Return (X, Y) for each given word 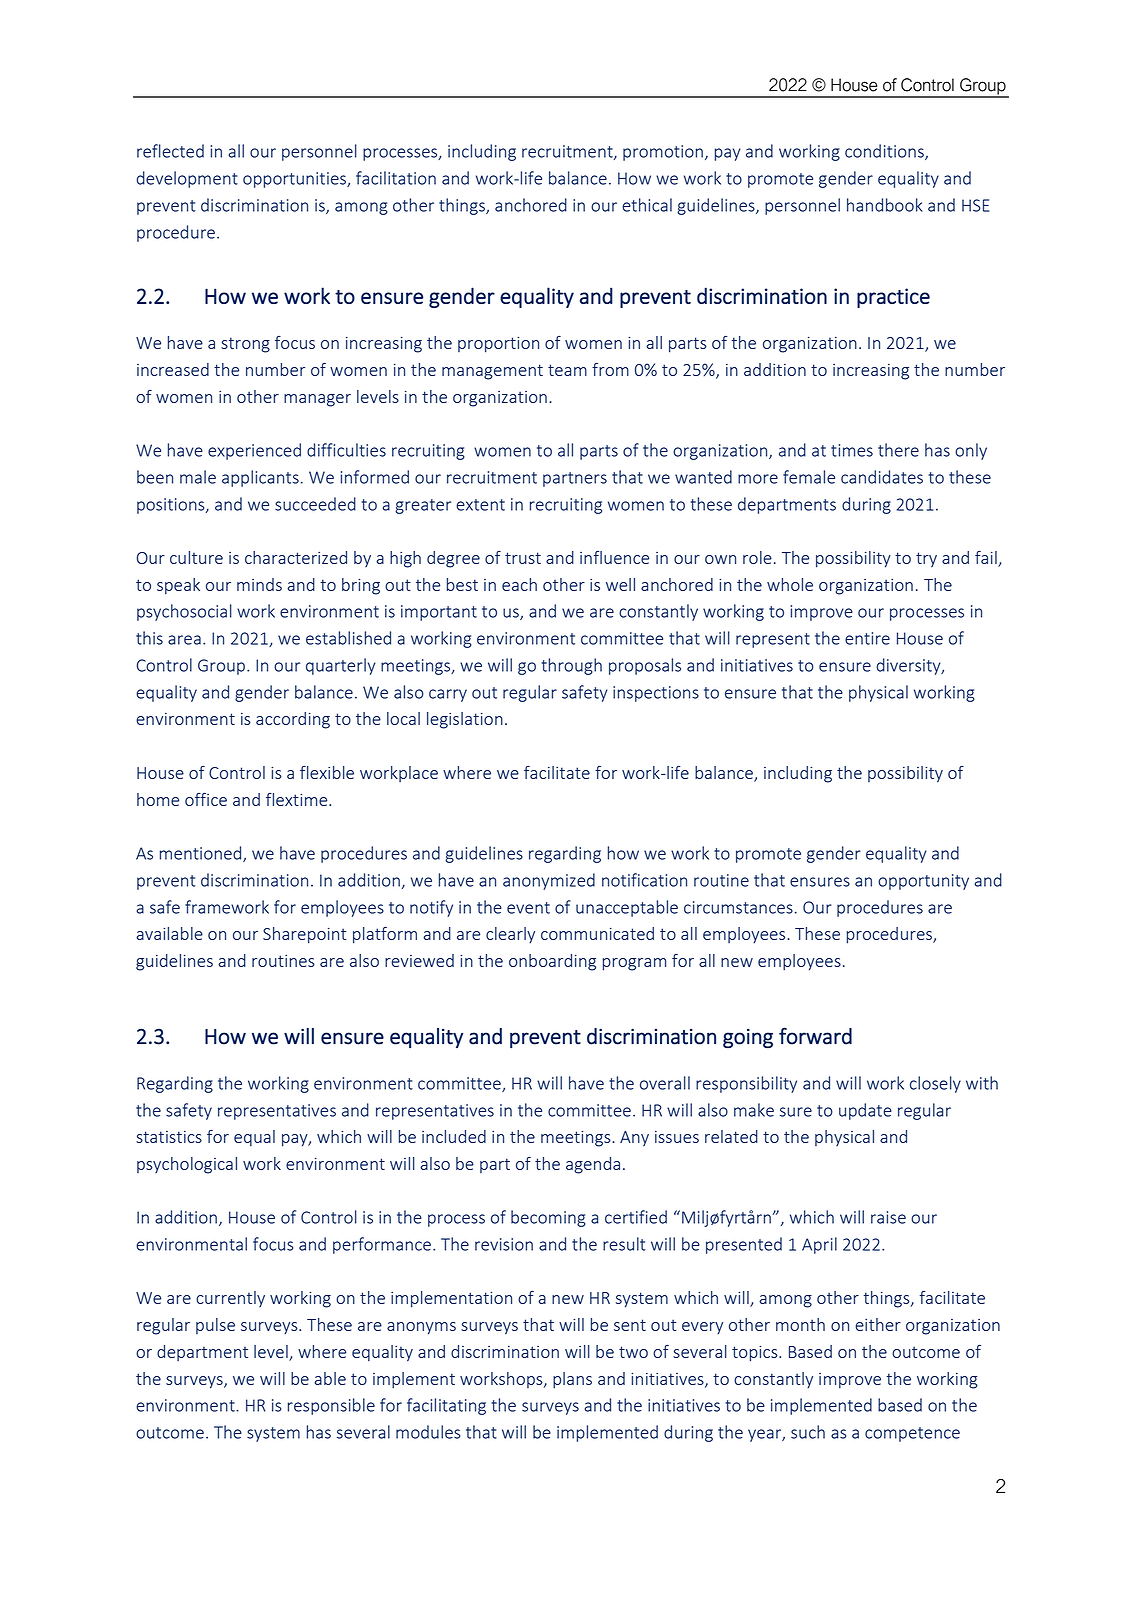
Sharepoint (304, 935)
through (571, 666)
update (865, 1111)
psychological (187, 1165)
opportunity (923, 882)
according (293, 720)
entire (867, 638)
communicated (597, 933)
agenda (593, 1165)
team (567, 370)
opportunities (295, 180)
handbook (885, 205)
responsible (331, 1406)
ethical (647, 205)
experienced (254, 451)
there (898, 450)
